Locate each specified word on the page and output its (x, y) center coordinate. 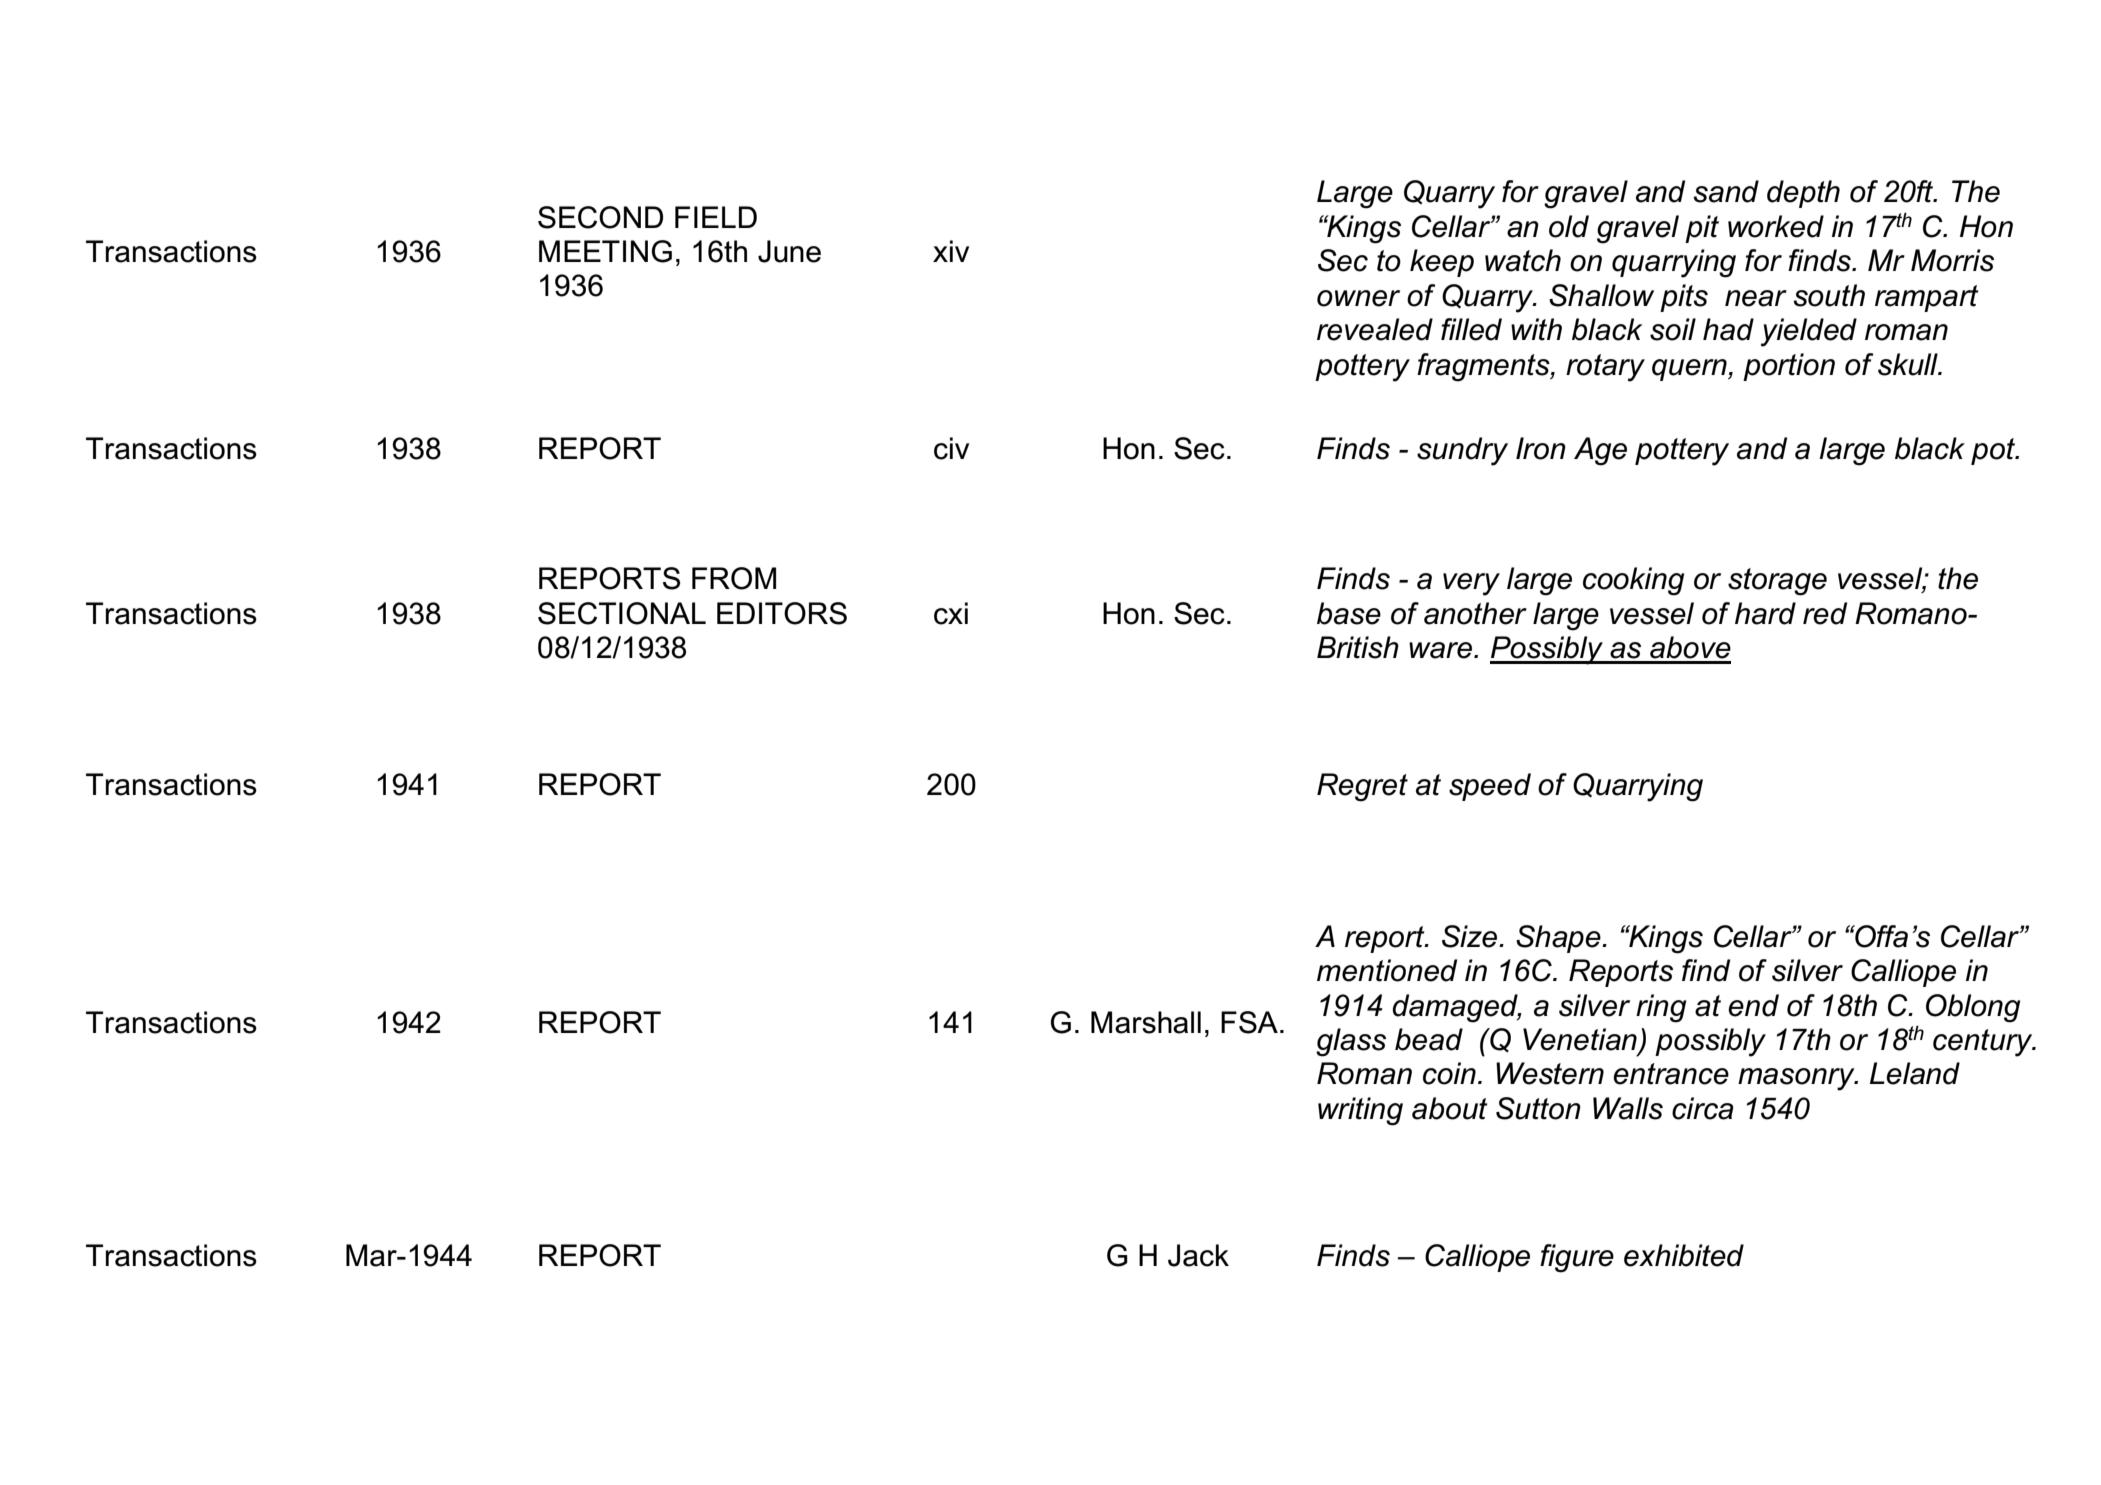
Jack (1198, 1255)
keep (1442, 263)
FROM (734, 578)
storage (1777, 582)
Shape (1559, 939)
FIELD (716, 217)
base (1349, 613)
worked (1776, 226)
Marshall (1146, 1022)
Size (1471, 936)
